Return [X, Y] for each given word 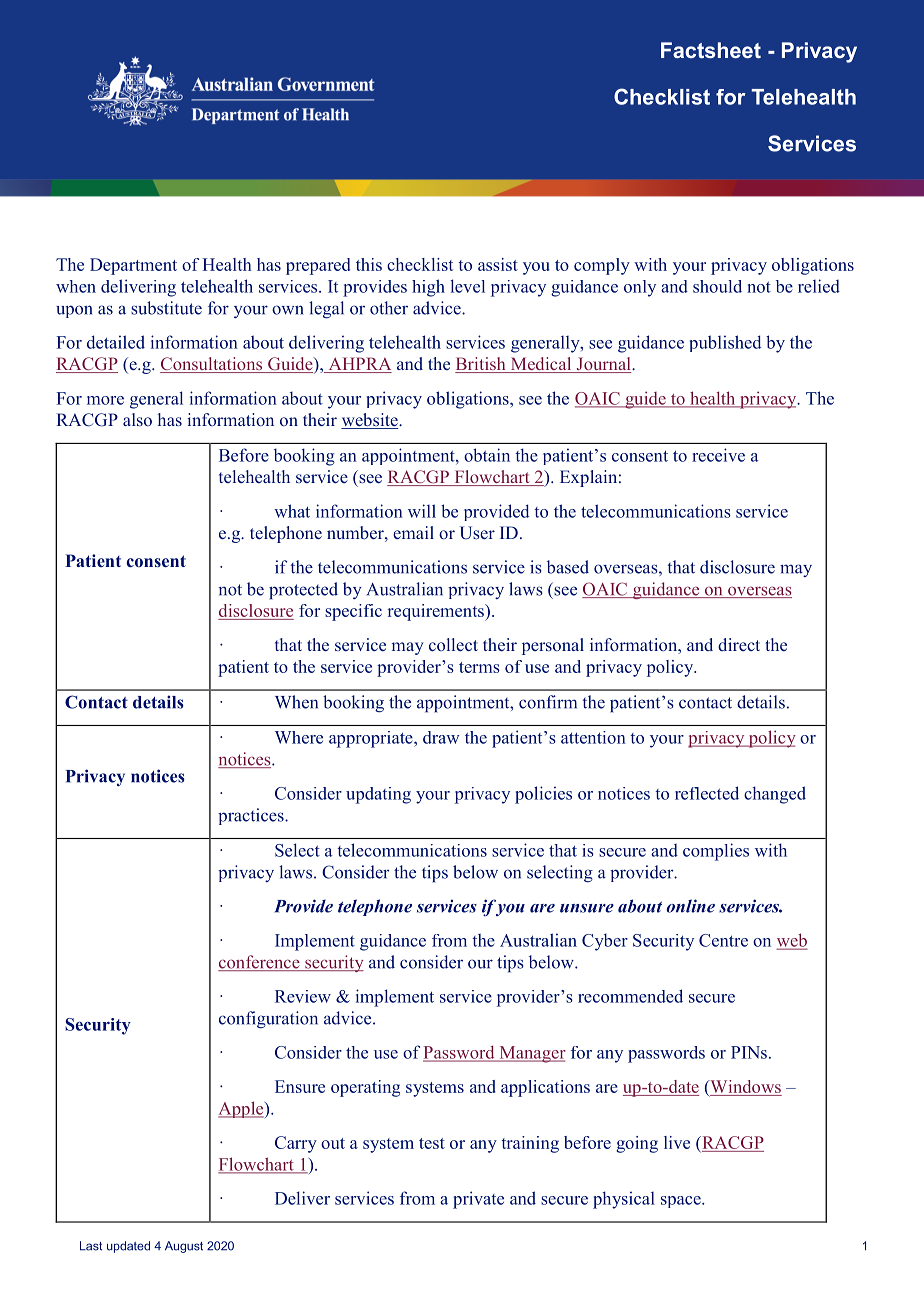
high [428, 288]
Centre [723, 940]
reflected [707, 793]
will [422, 511]
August [184, 1247]
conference [260, 963]
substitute [166, 308]
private [478, 1200]
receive [718, 455]
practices [252, 816]
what [292, 511]
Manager [531, 1054]
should [717, 286]
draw [441, 737]
